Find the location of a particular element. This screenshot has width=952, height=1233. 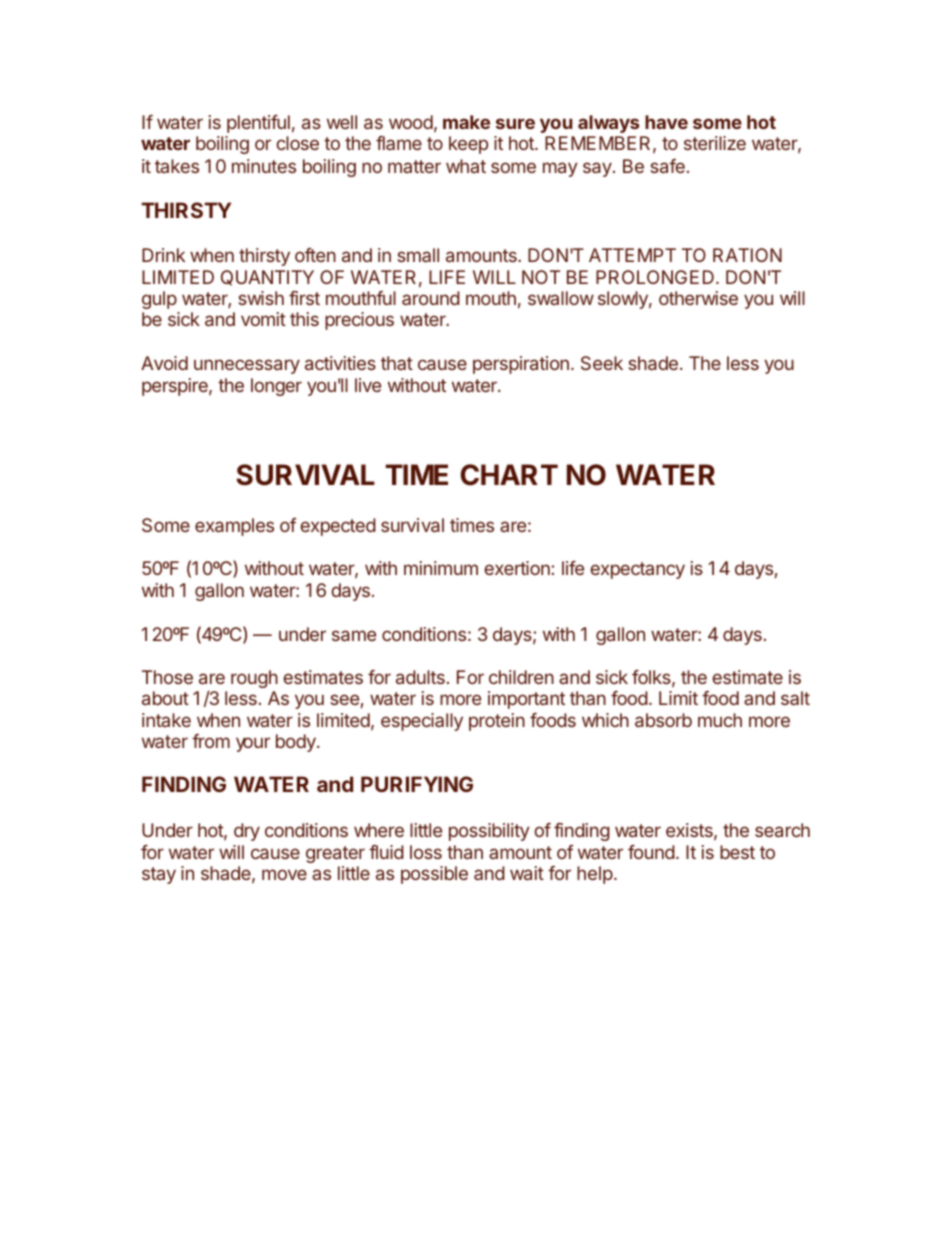

children is located at coordinates (521, 677).
